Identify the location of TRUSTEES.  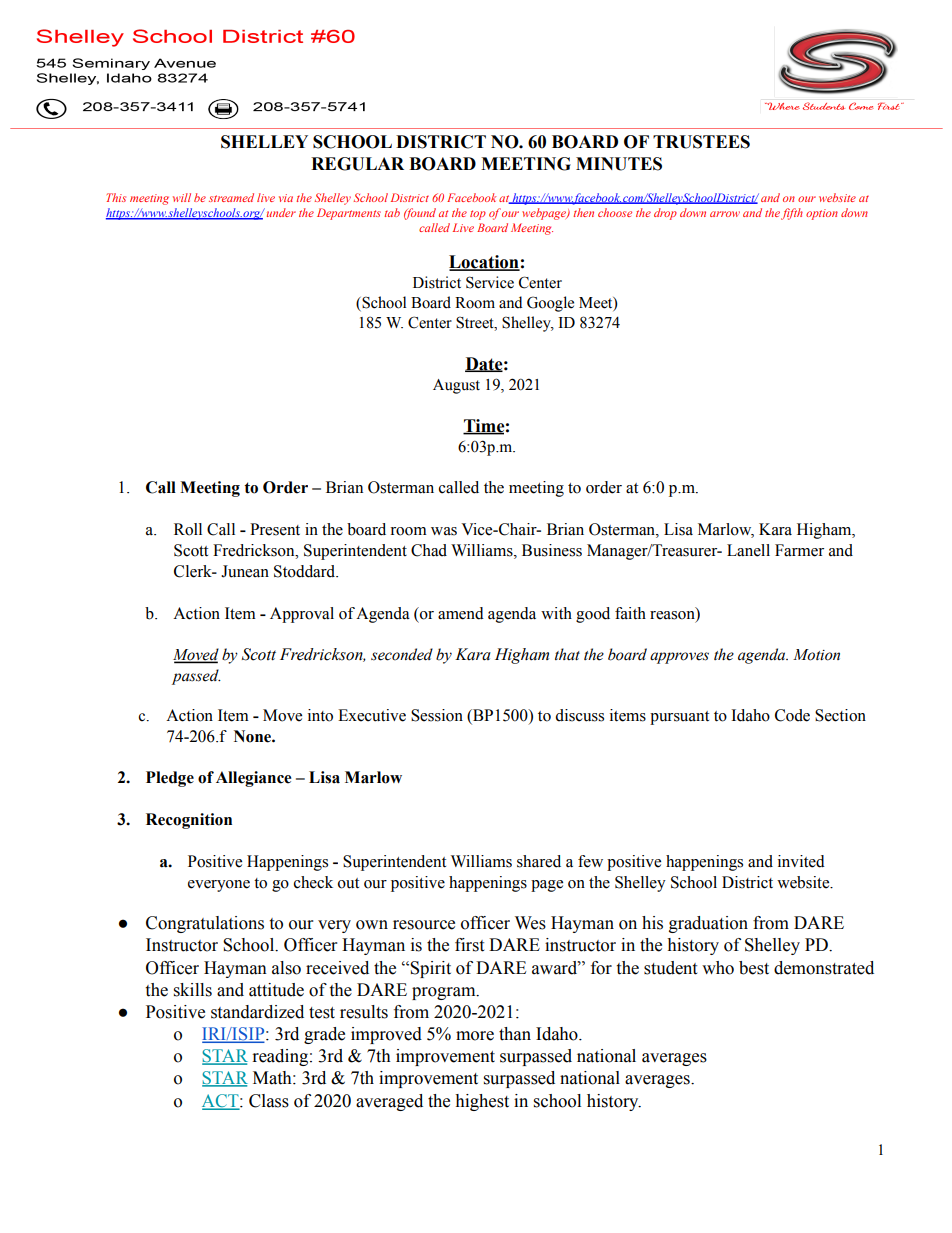
(701, 142).
